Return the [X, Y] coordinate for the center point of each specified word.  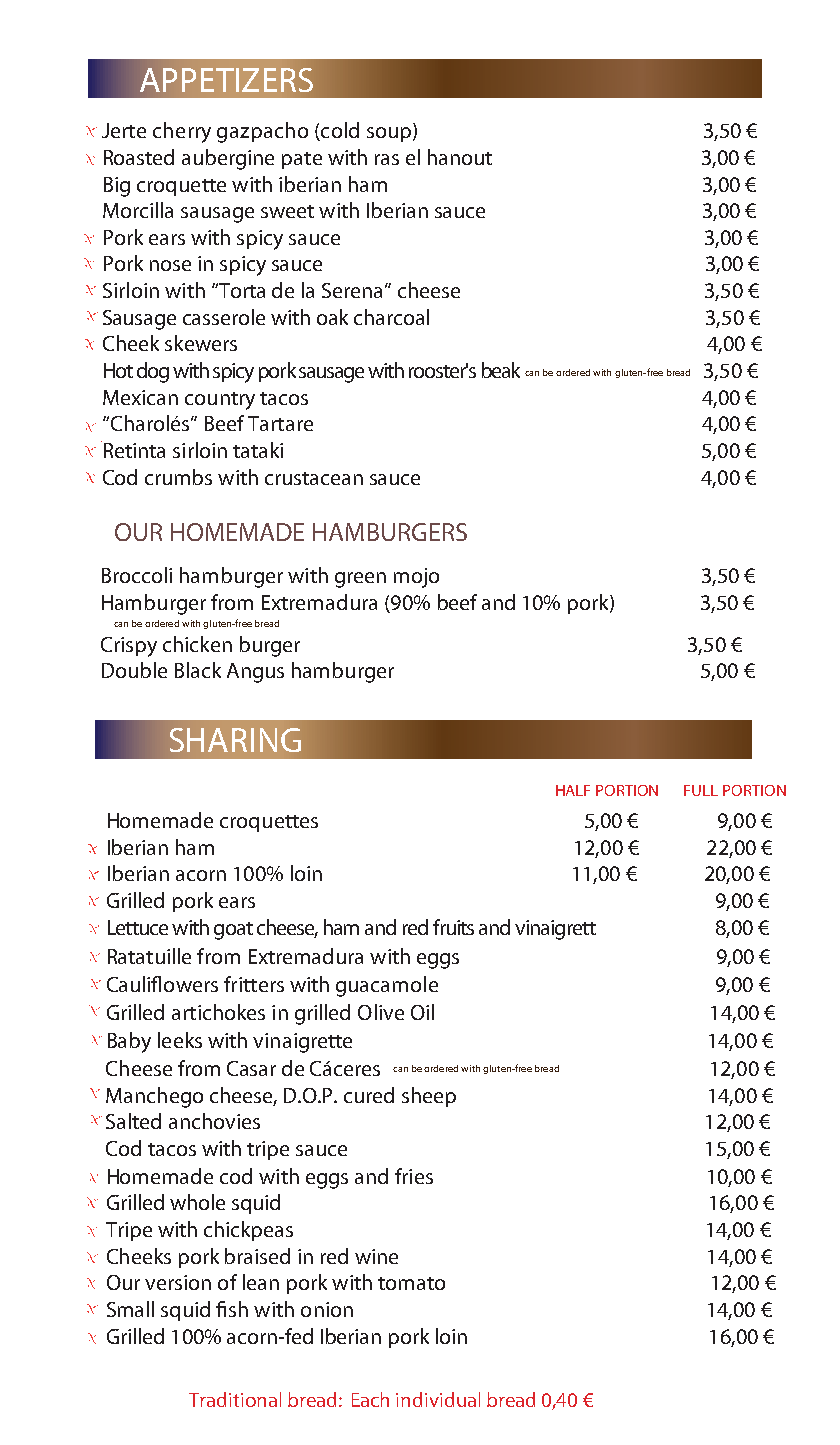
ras [387, 159]
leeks [180, 1040]
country [220, 401]
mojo [416, 578]
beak [501, 370]
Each [370, 1399]
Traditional [235, 1399]
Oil [422, 1012]
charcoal [391, 317]
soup [390, 134]
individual [438, 1399]
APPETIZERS [226, 80]
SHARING [235, 740]
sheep [429, 1097]
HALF [573, 790]
